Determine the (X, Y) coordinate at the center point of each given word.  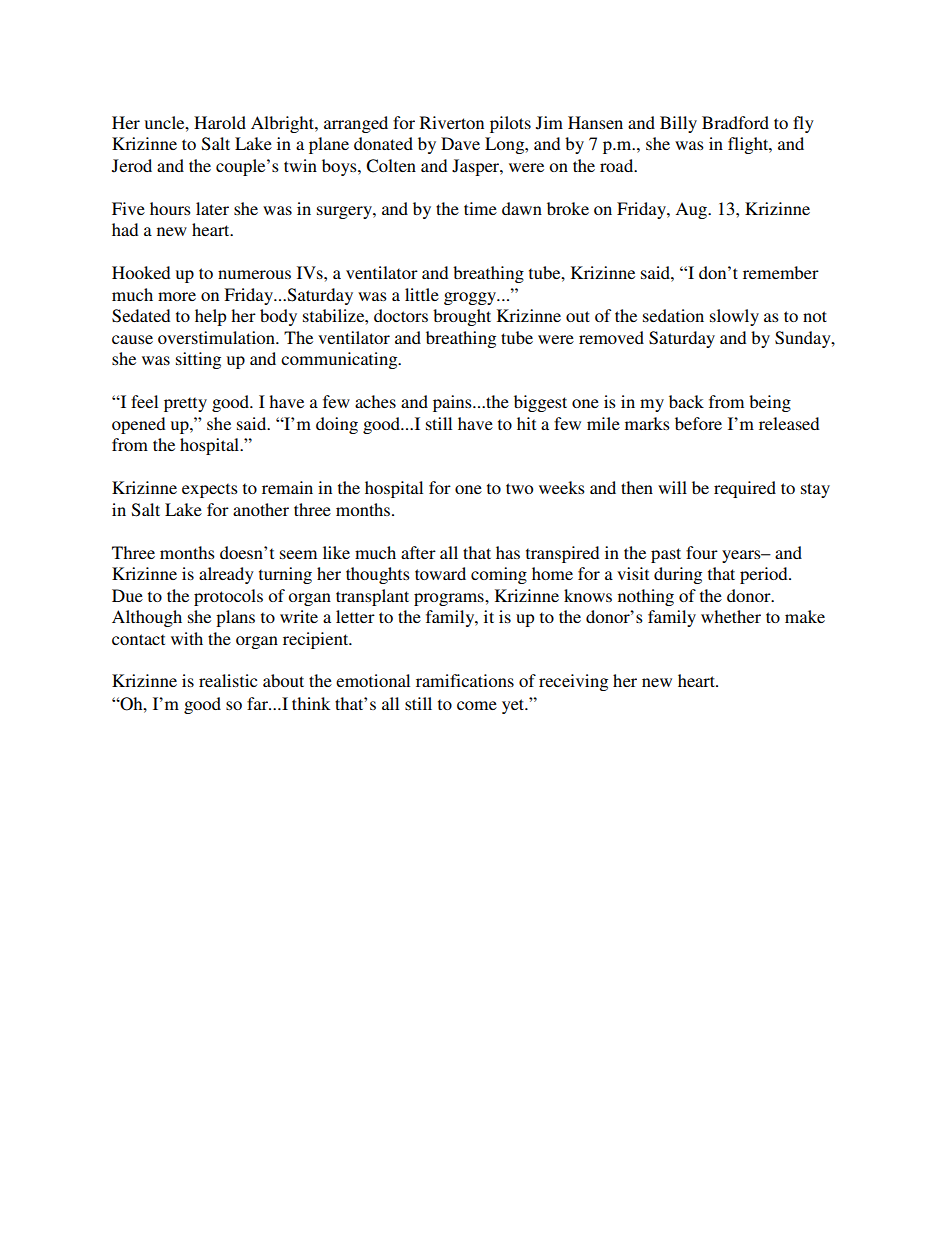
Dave (460, 143)
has (508, 552)
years (742, 556)
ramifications (465, 680)
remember (781, 272)
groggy (471, 298)
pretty (185, 404)
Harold (220, 122)
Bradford (735, 122)
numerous (254, 274)
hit (526, 423)
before (698, 423)
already (226, 575)
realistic (228, 680)
